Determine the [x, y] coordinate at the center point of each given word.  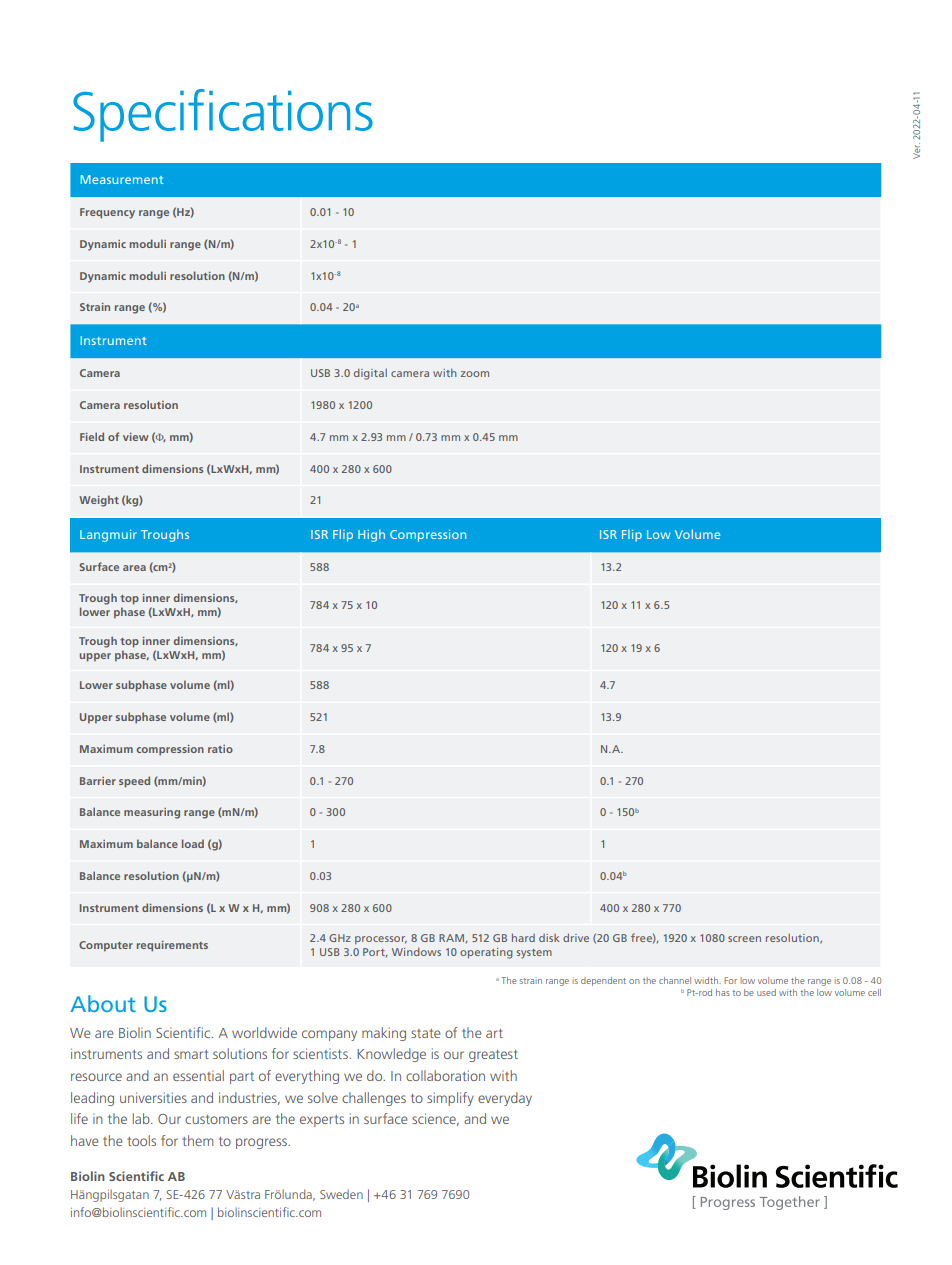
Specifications [223, 115]
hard [523, 937]
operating [486, 953]
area [134, 568]
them [198, 1140]
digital [370, 374]
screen [744, 939]
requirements [172, 946]
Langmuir [108, 536]
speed [134, 782]
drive [576, 937]
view [136, 437]
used [766, 992]
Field [92, 436]
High [371, 535]
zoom [475, 374]
